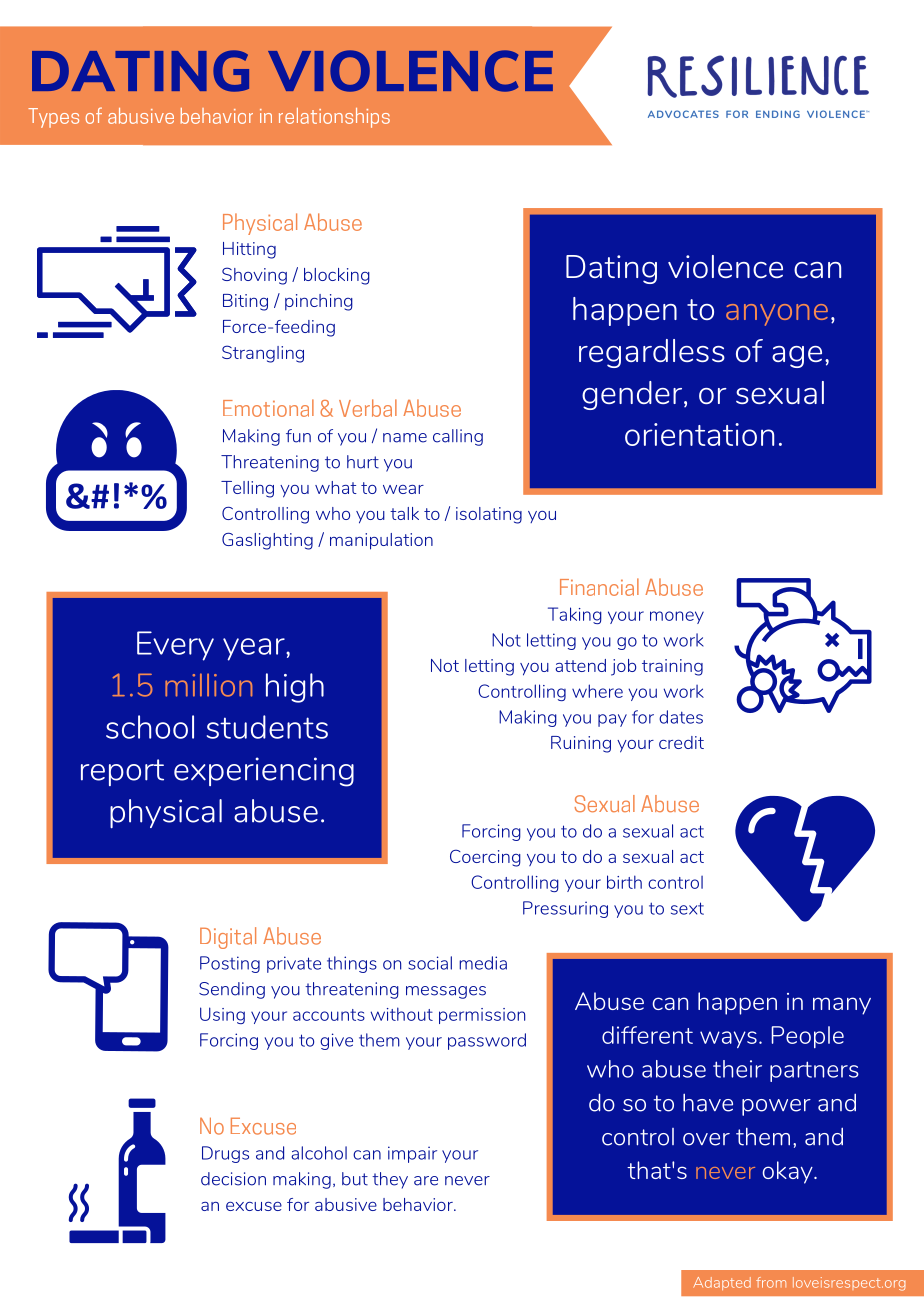  Describe the element at coordinates (458, 437) in the image. I see `calling` at that location.
